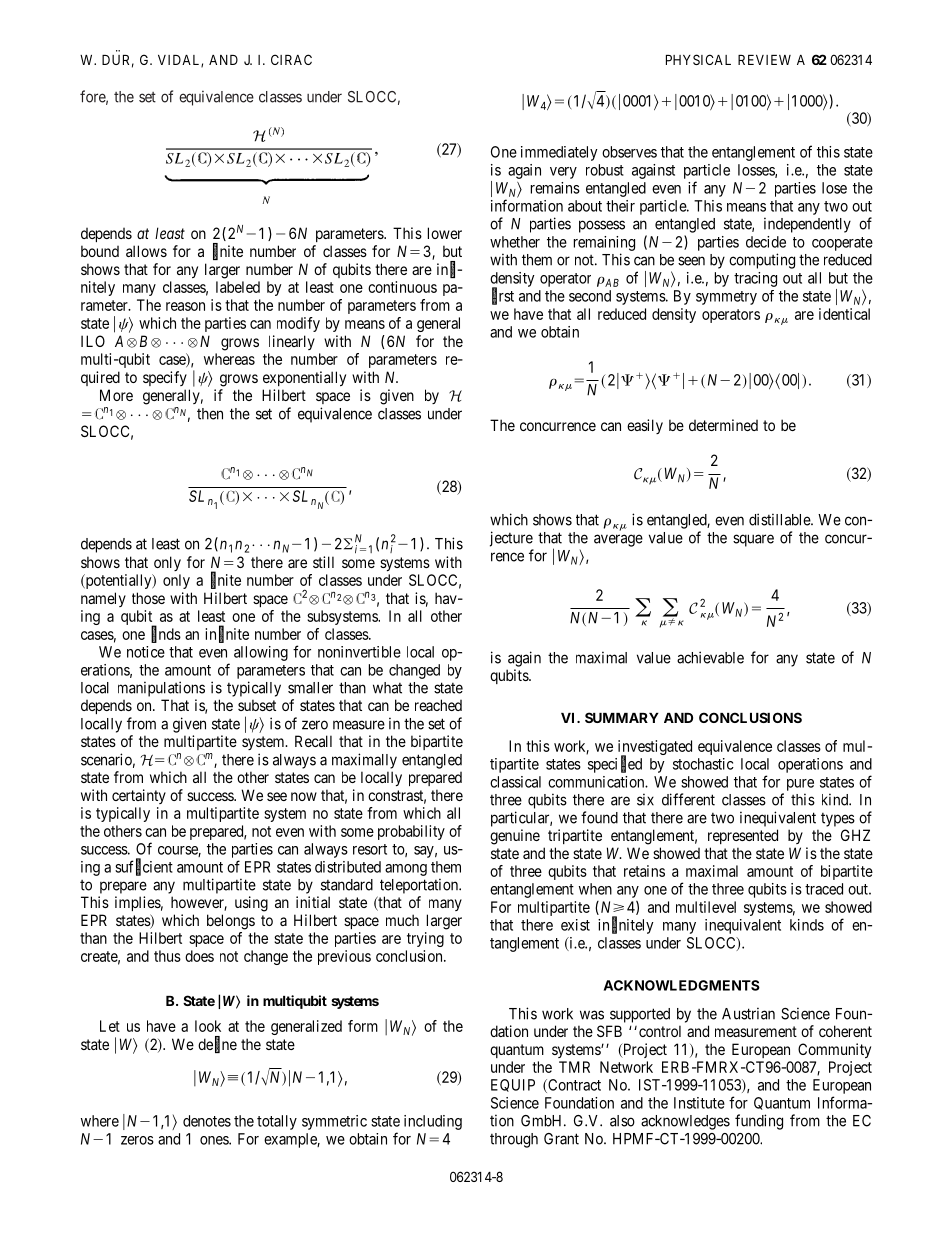  Describe the element at coordinates (207, 1121) in the document. I see `denotes` at that location.
